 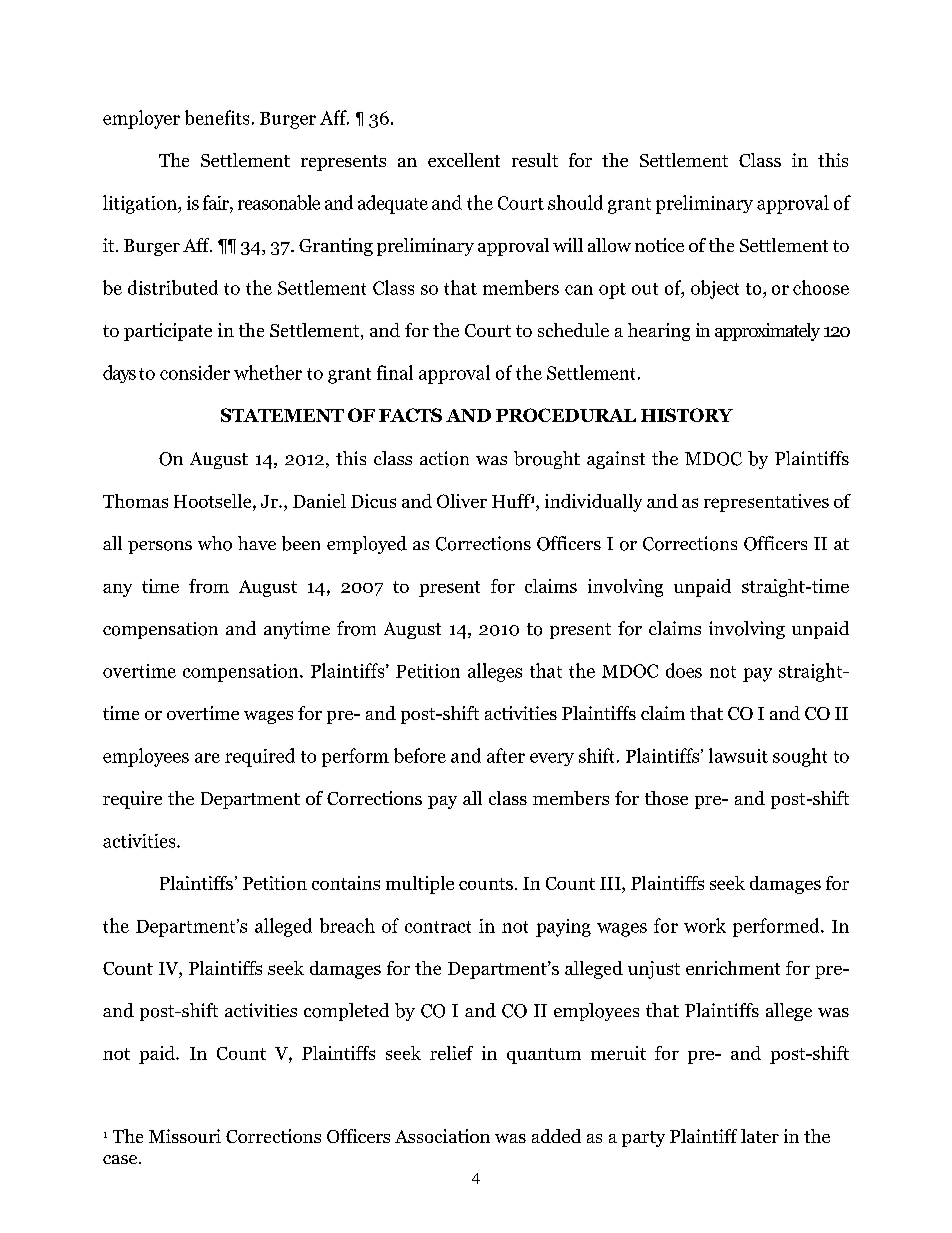 I want to click on excellent, so click(x=464, y=160).
